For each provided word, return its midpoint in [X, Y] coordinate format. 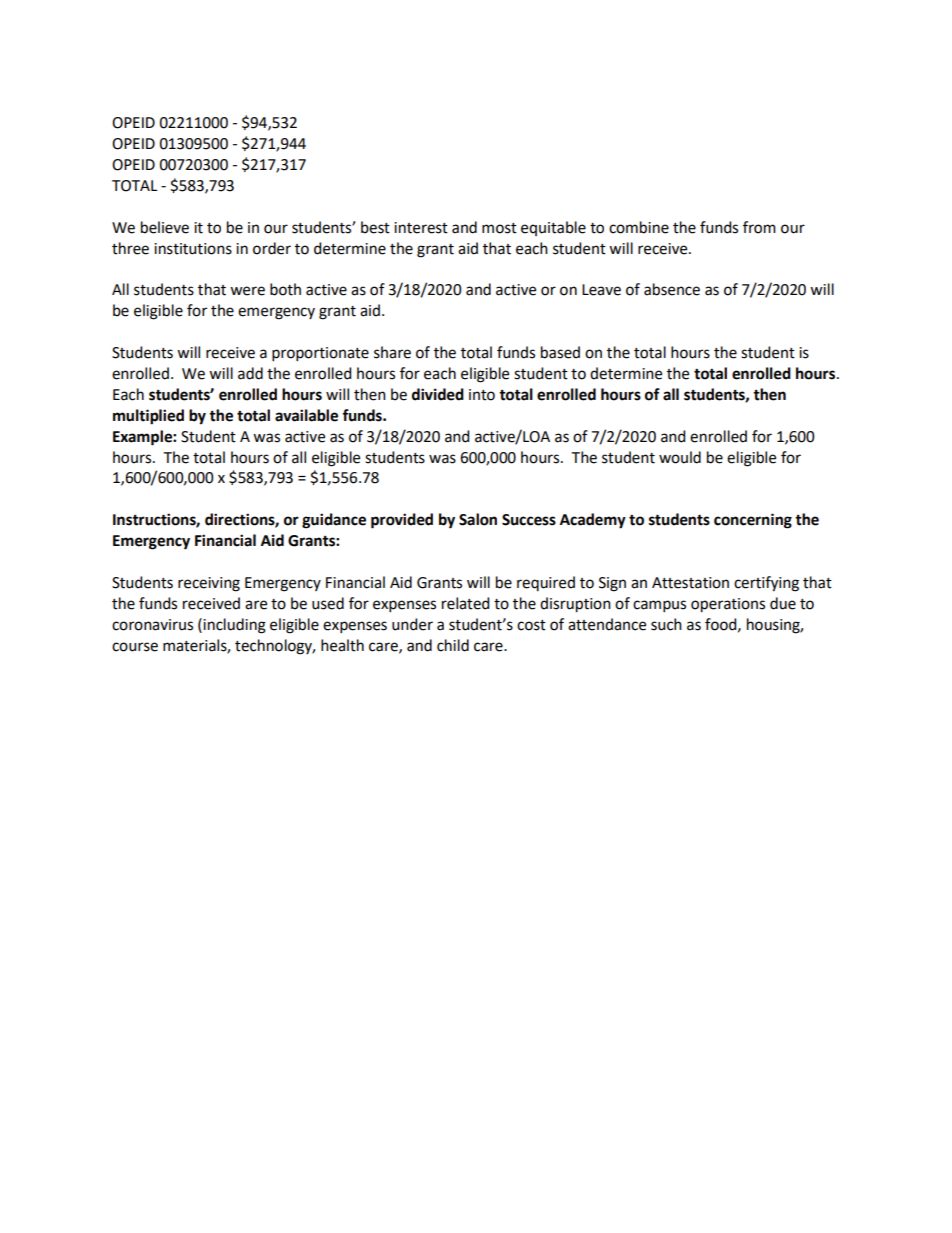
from [759, 227]
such [666, 624]
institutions [193, 249]
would [680, 457]
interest [421, 228]
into [482, 395]
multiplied [148, 417]
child [453, 645]
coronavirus [152, 625]
